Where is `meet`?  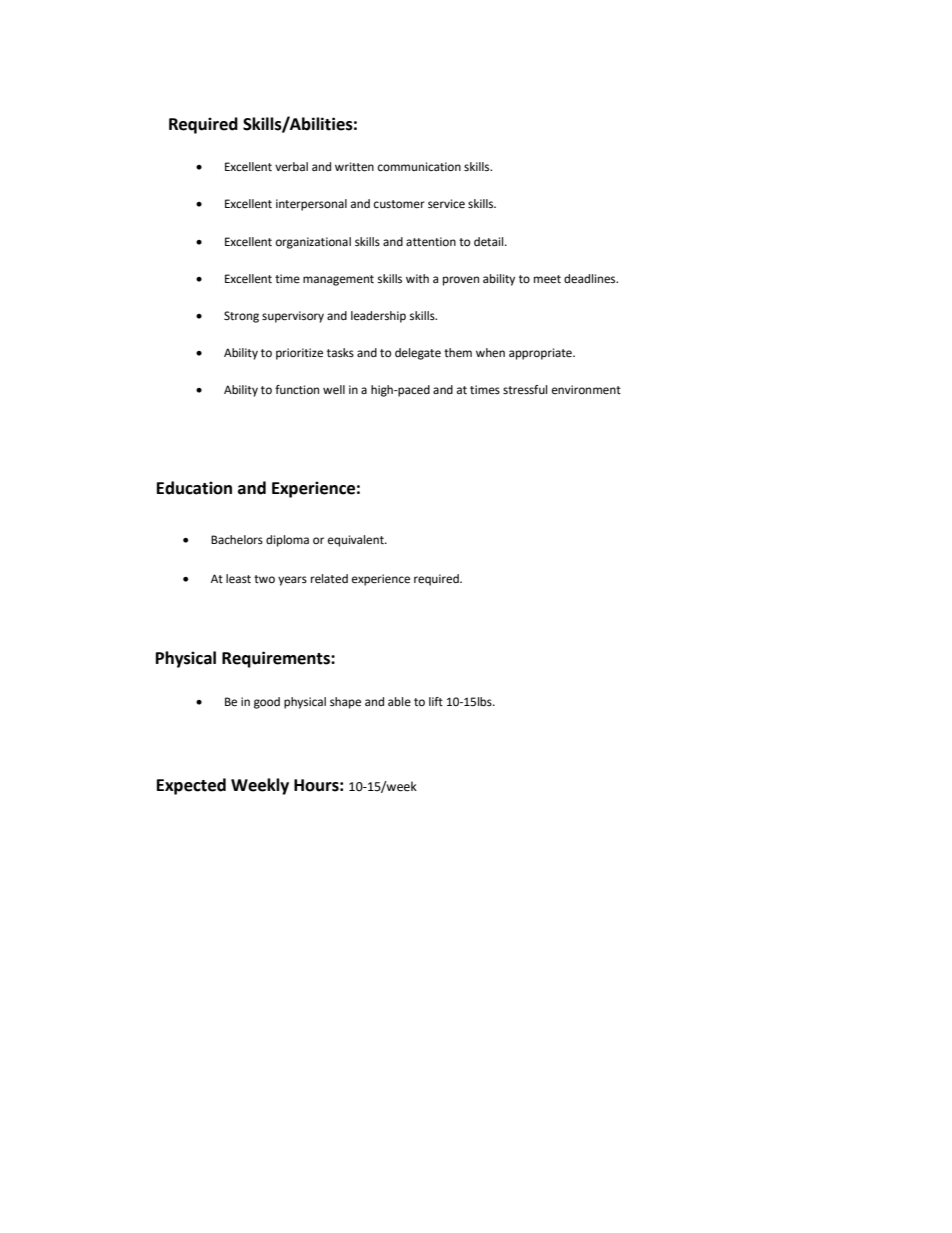 meet is located at coordinates (547, 279).
